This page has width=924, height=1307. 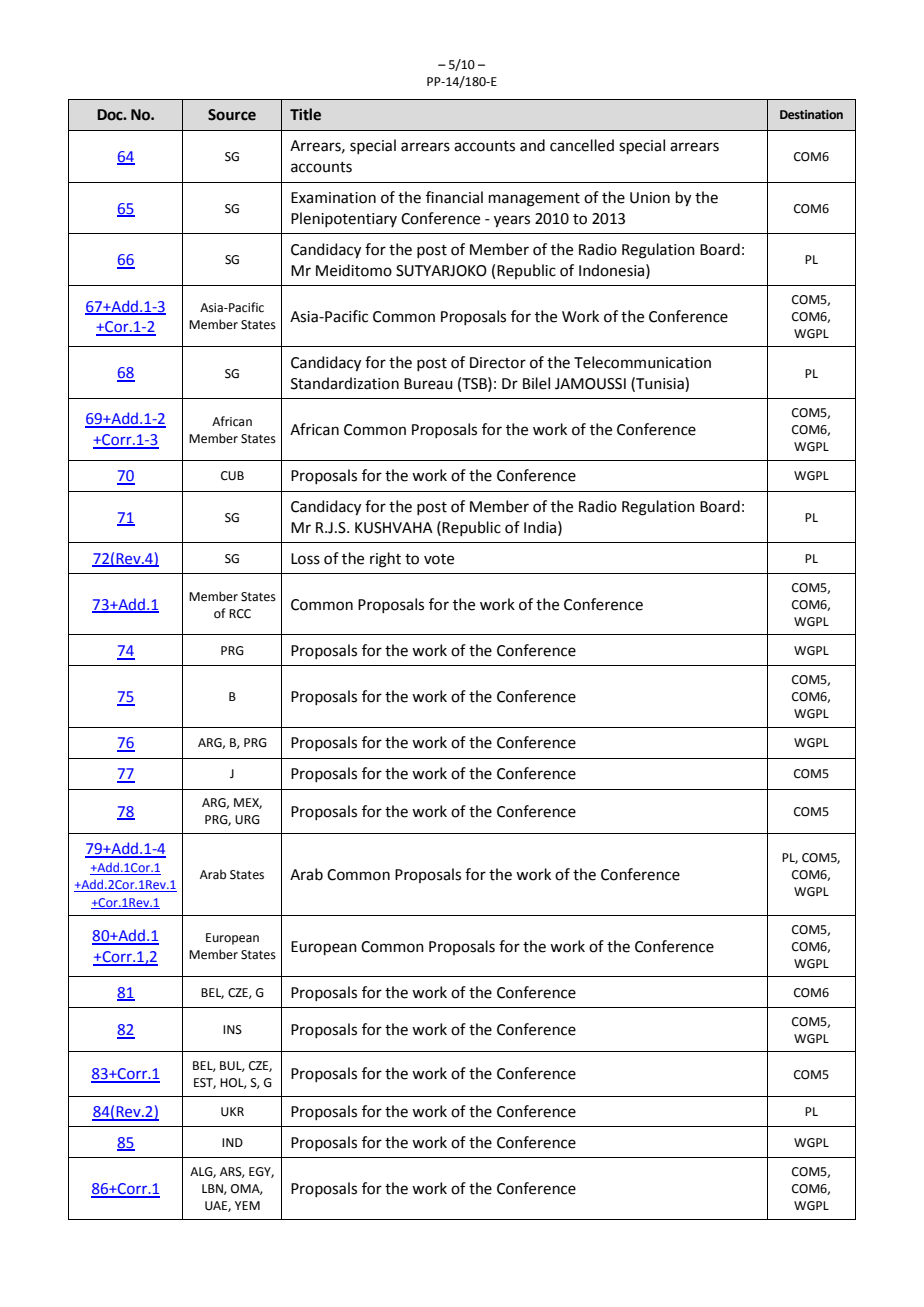 What do you see at coordinates (232, 476) in the page?
I see `CUB` at bounding box center [232, 476].
